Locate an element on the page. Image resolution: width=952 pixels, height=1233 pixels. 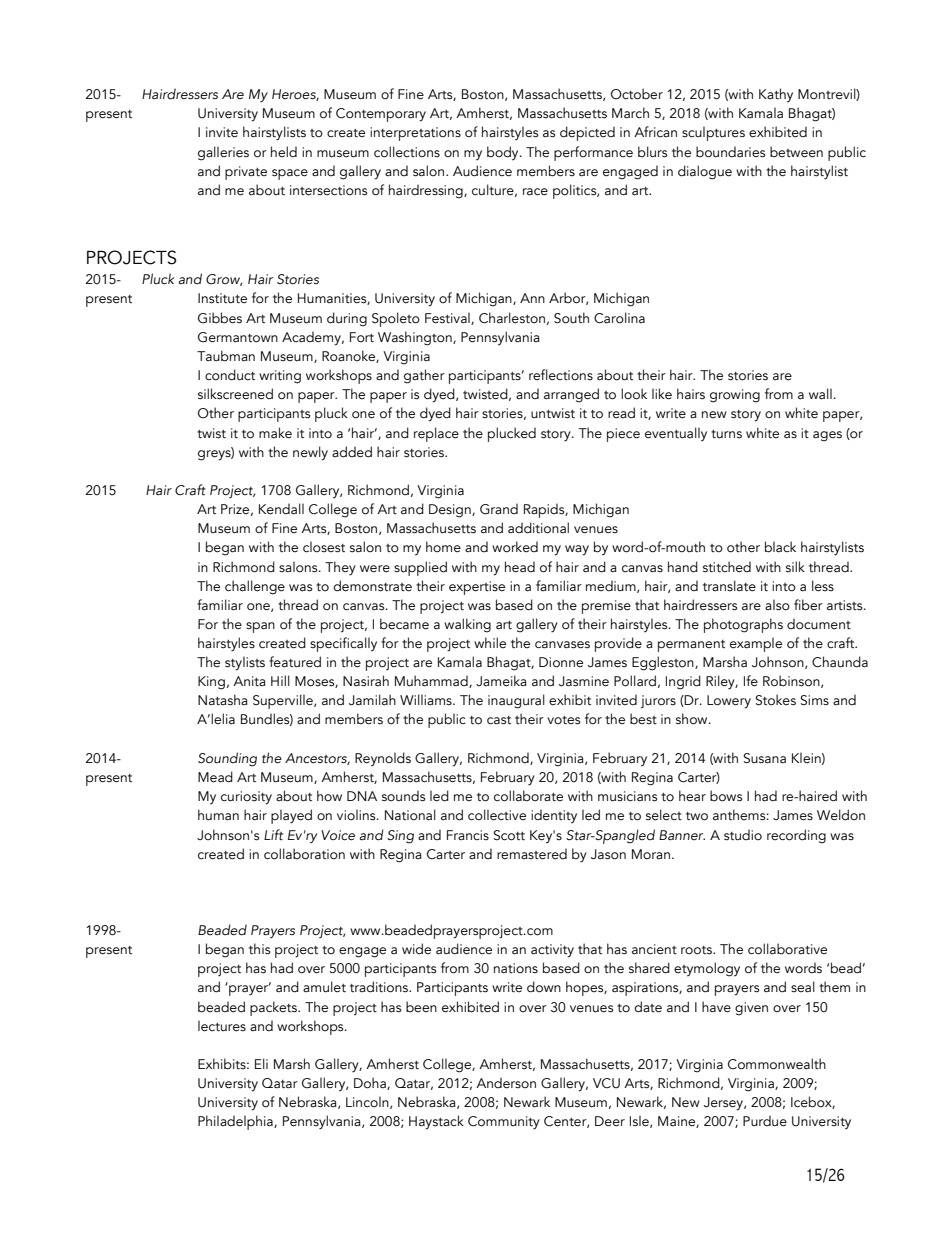
challenge is located at coordinates (255, 587).
